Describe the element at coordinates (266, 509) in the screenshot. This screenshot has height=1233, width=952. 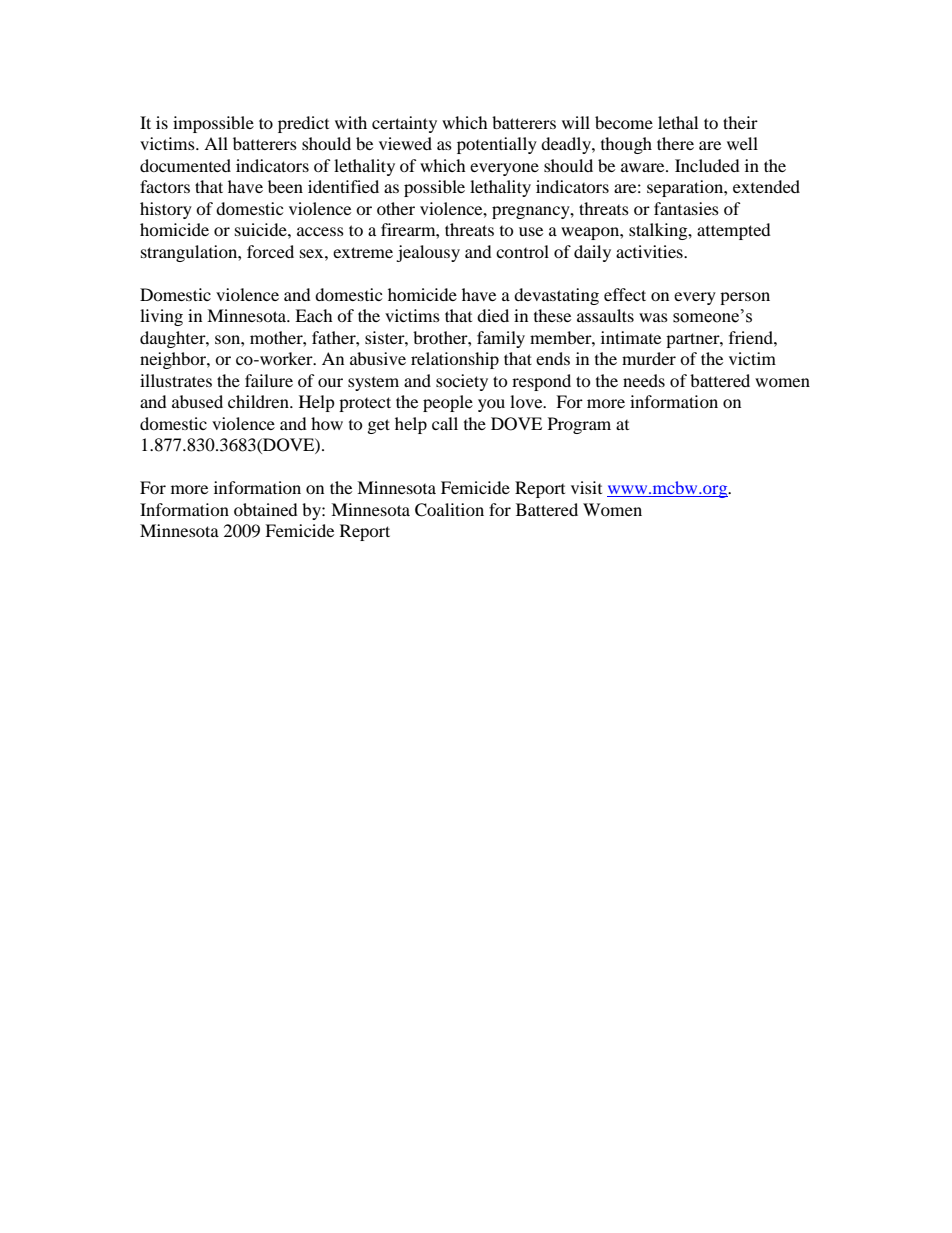
I see `obtained` at that location.
